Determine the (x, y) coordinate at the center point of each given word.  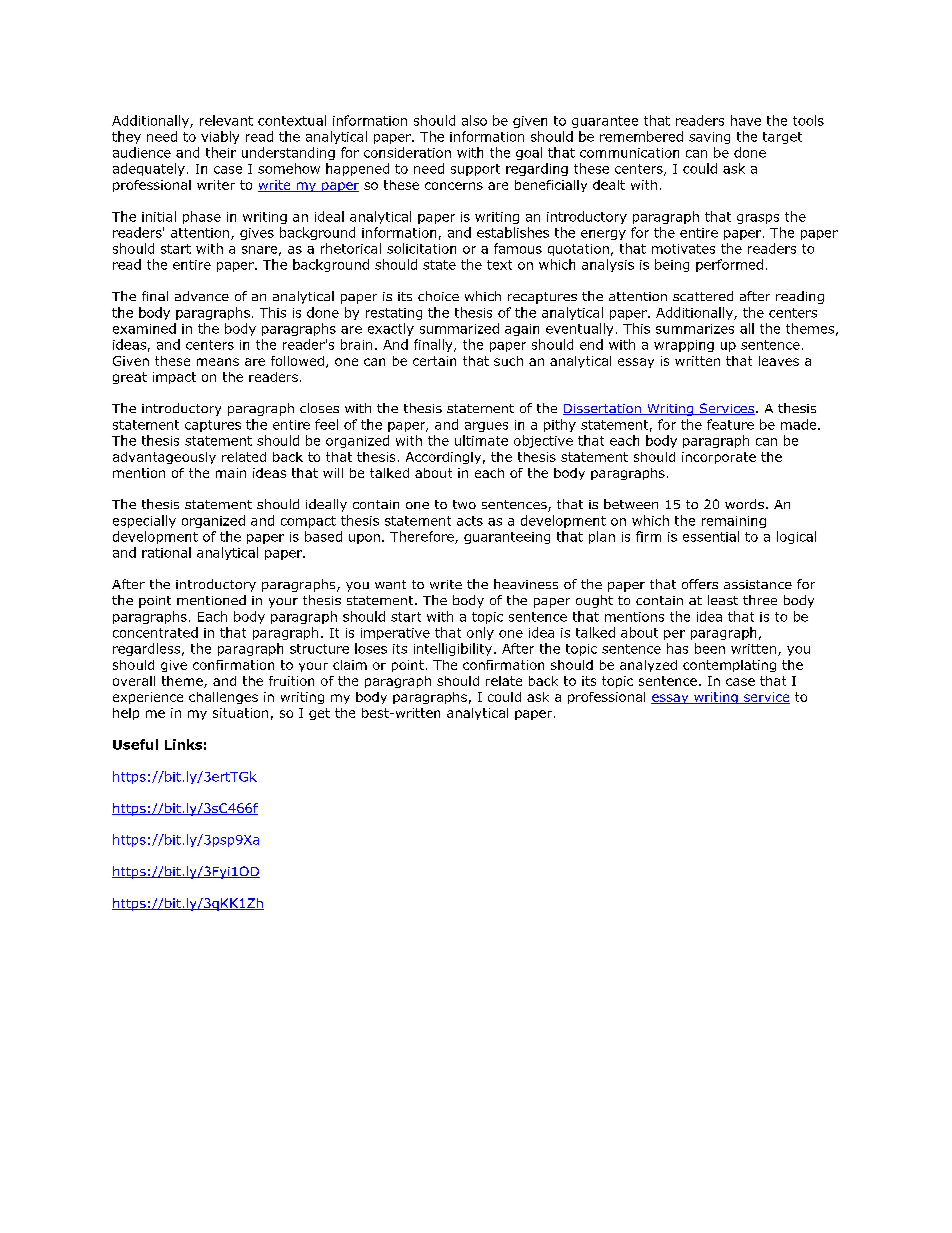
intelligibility (453, 649)
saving (709, 138)
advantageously (164, 458)
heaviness (526, 584)
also (474, 120)
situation (240, 713)
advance (202, 296)
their (221, 152)
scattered (703, 296)
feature (730, 424)
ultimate (481, 440)
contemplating (729, 666)
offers (700, 584)
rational (166, 552)
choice (438, 296)
